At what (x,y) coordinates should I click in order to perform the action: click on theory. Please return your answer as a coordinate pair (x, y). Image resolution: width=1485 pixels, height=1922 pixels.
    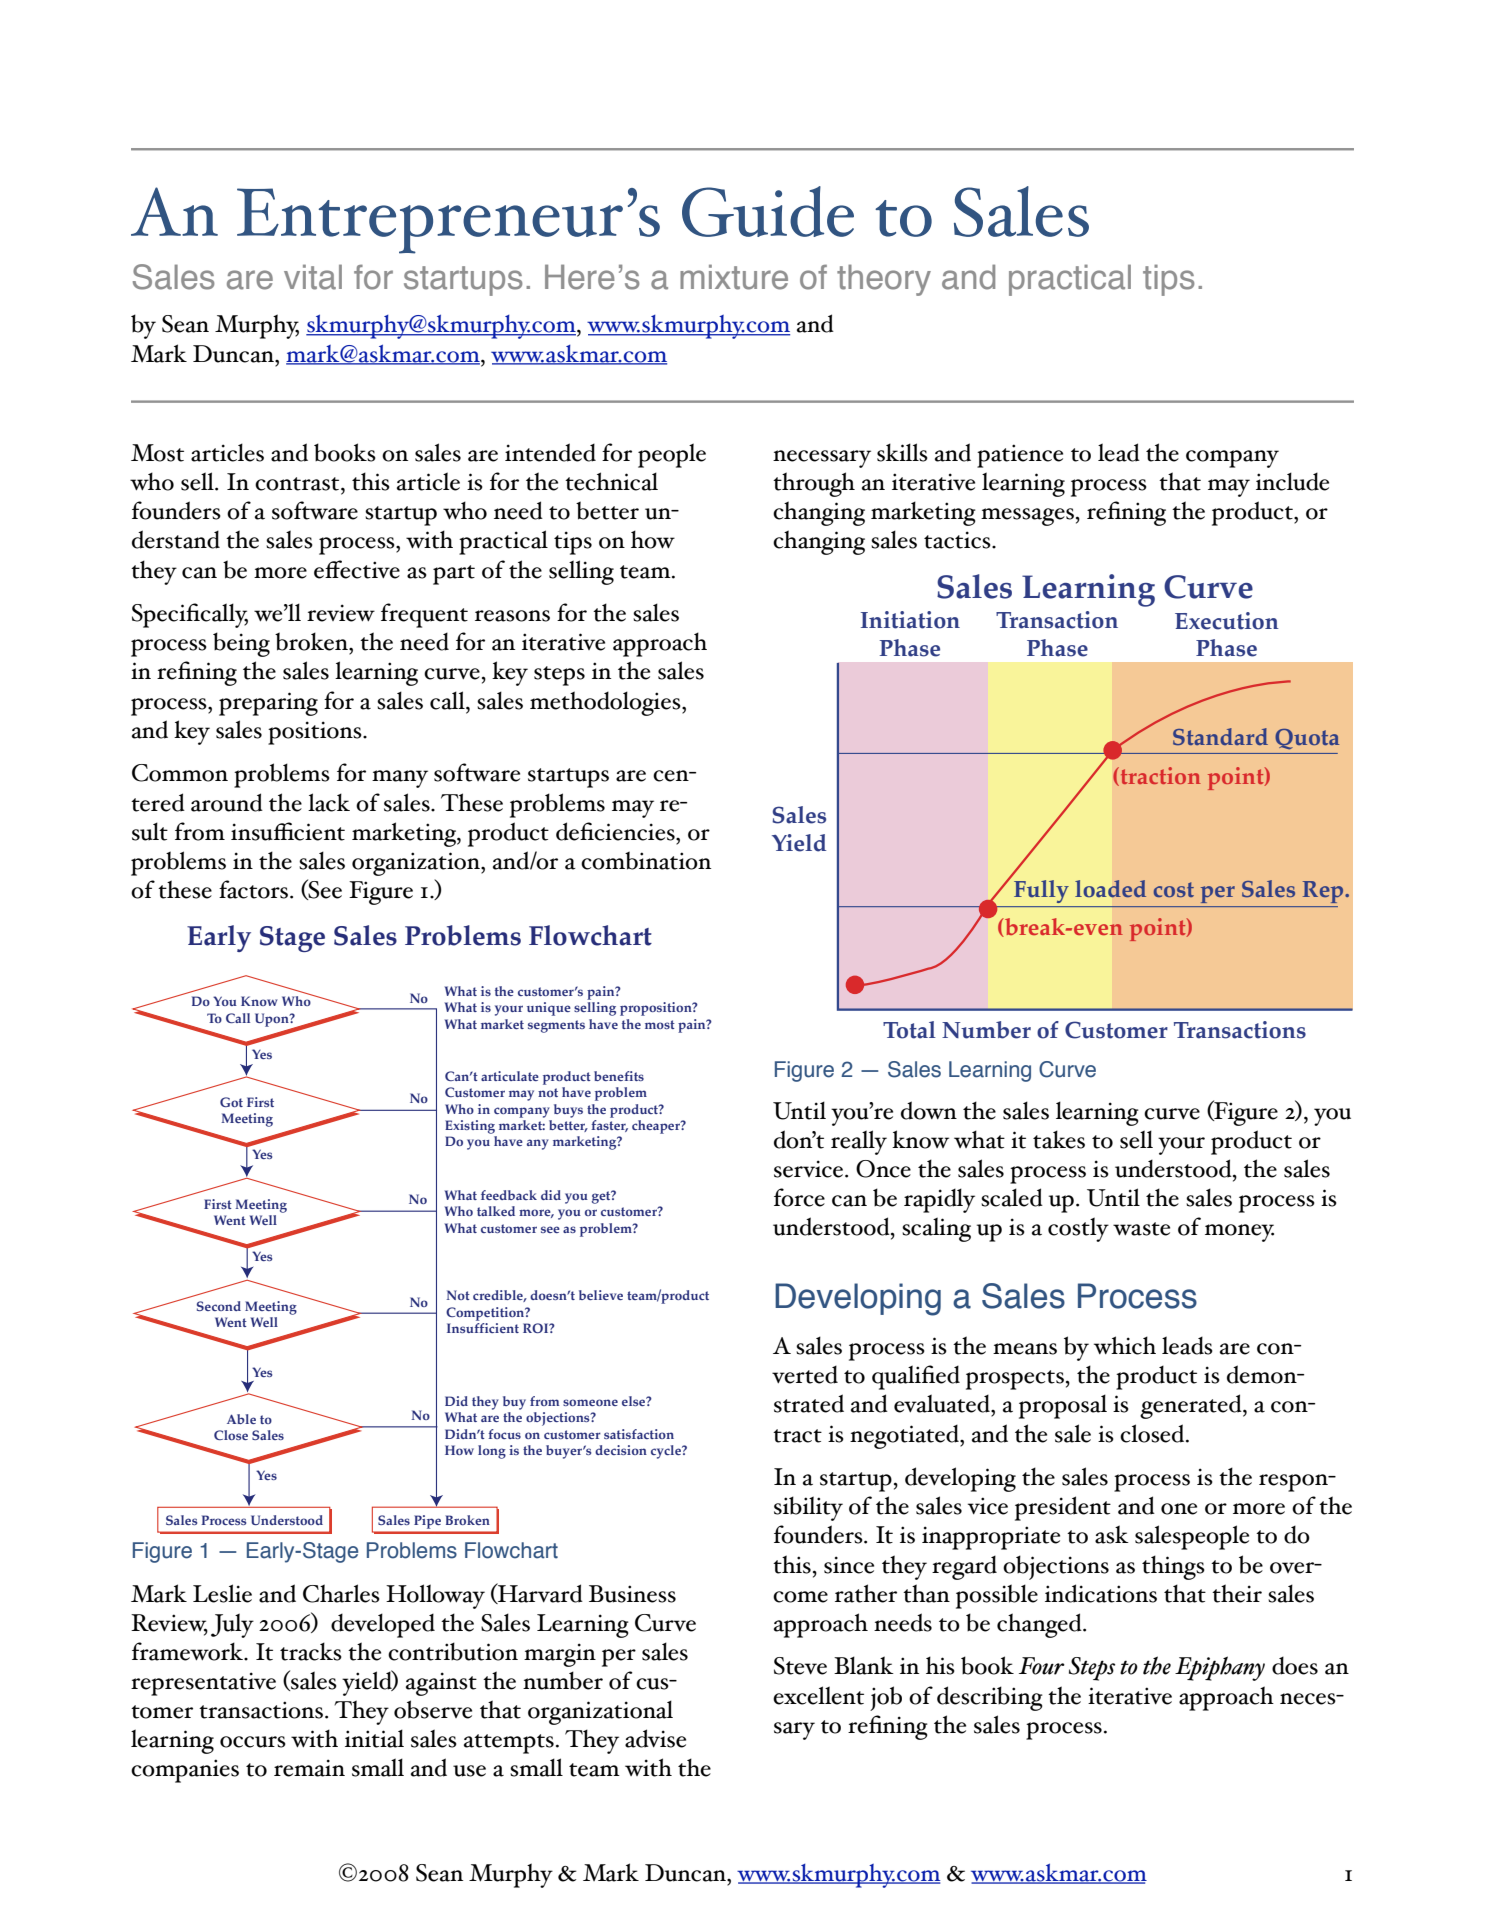
    Looking at the image, I should click on (884, 280).
